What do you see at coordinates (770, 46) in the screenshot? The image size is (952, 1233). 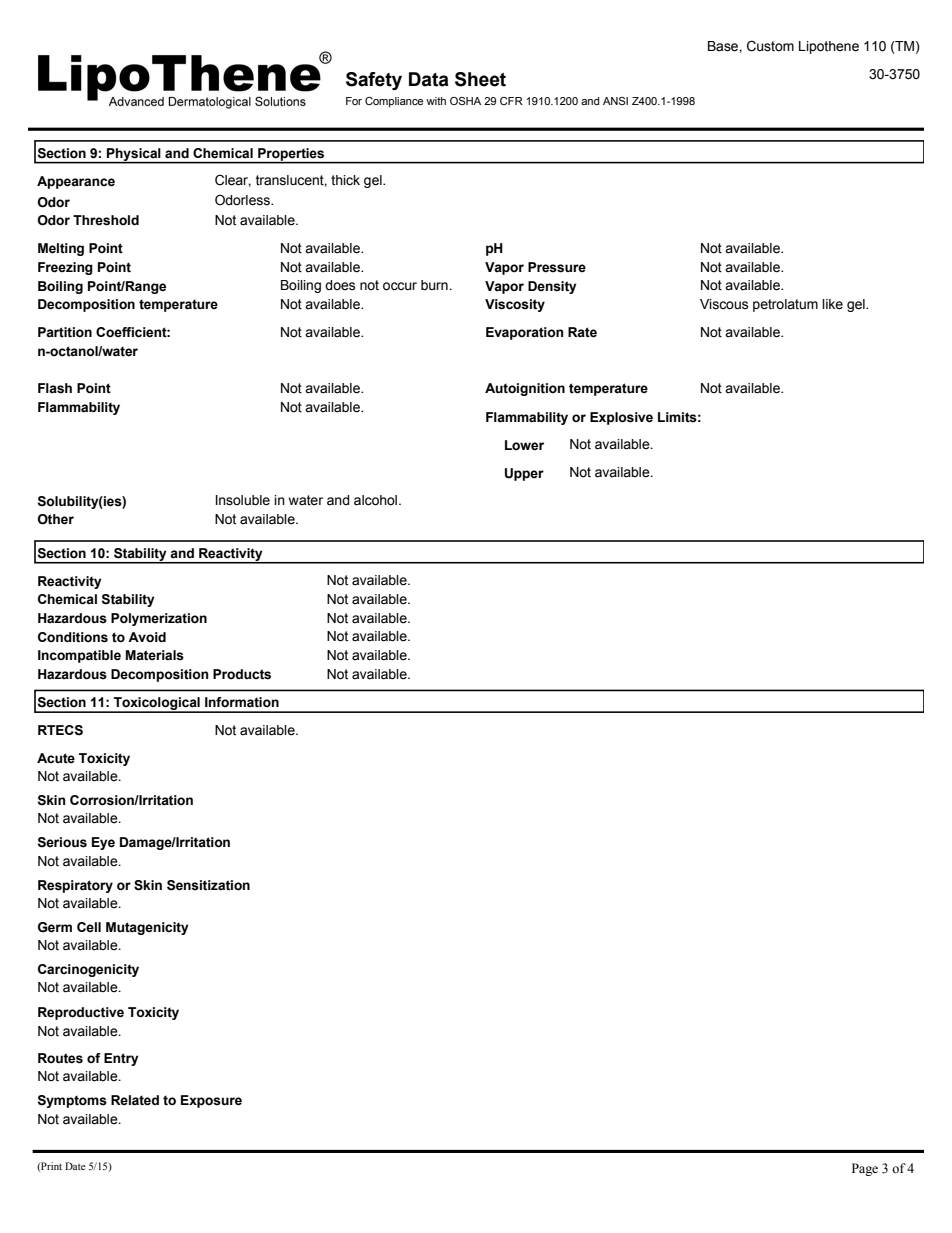 I see `Custom` at bounding box center [770, 46].
